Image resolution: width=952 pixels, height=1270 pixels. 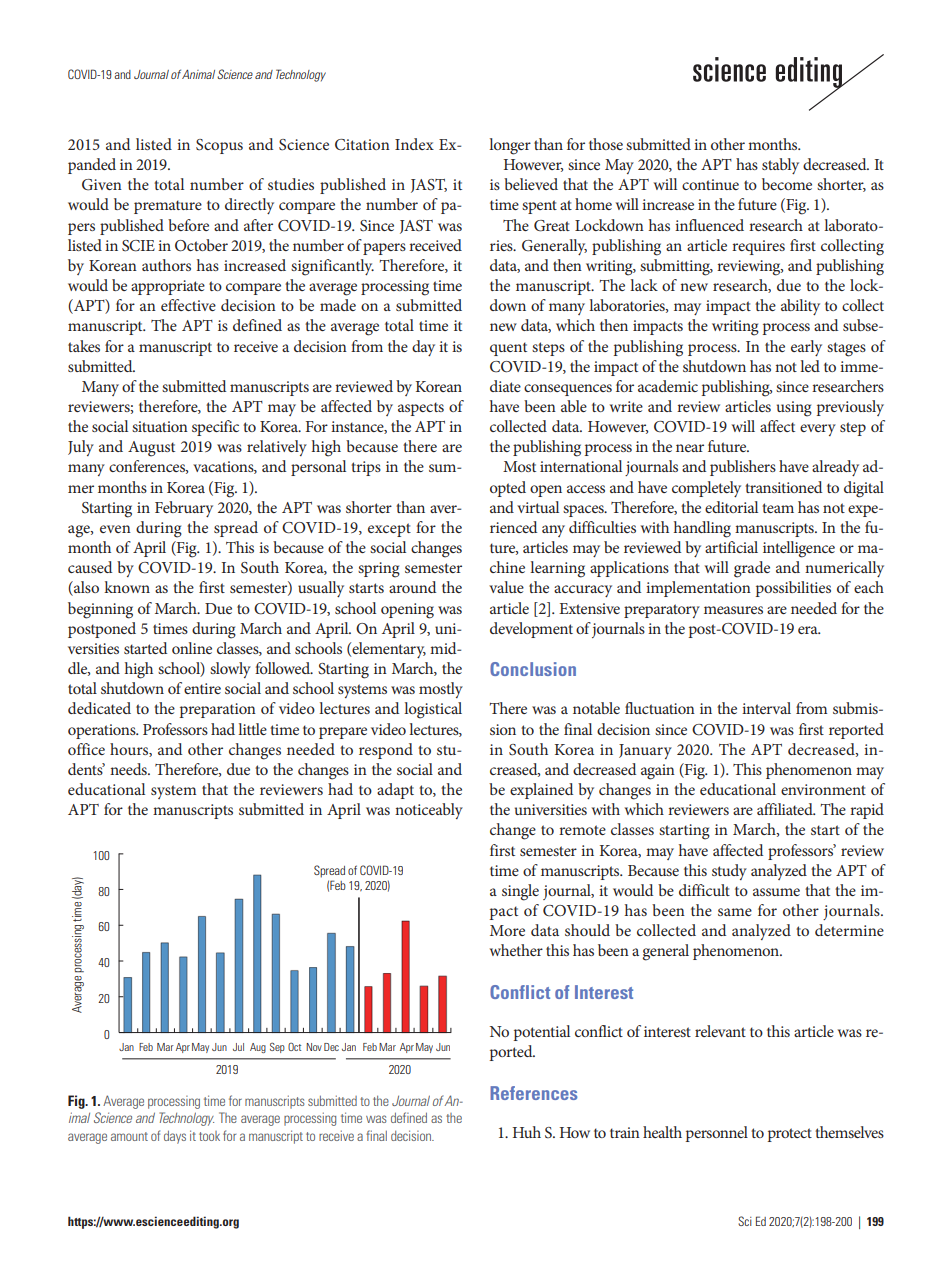 What do you see at coordinates (510, 146) in the document?
I see `longer` at bounding box center [510, 146].
